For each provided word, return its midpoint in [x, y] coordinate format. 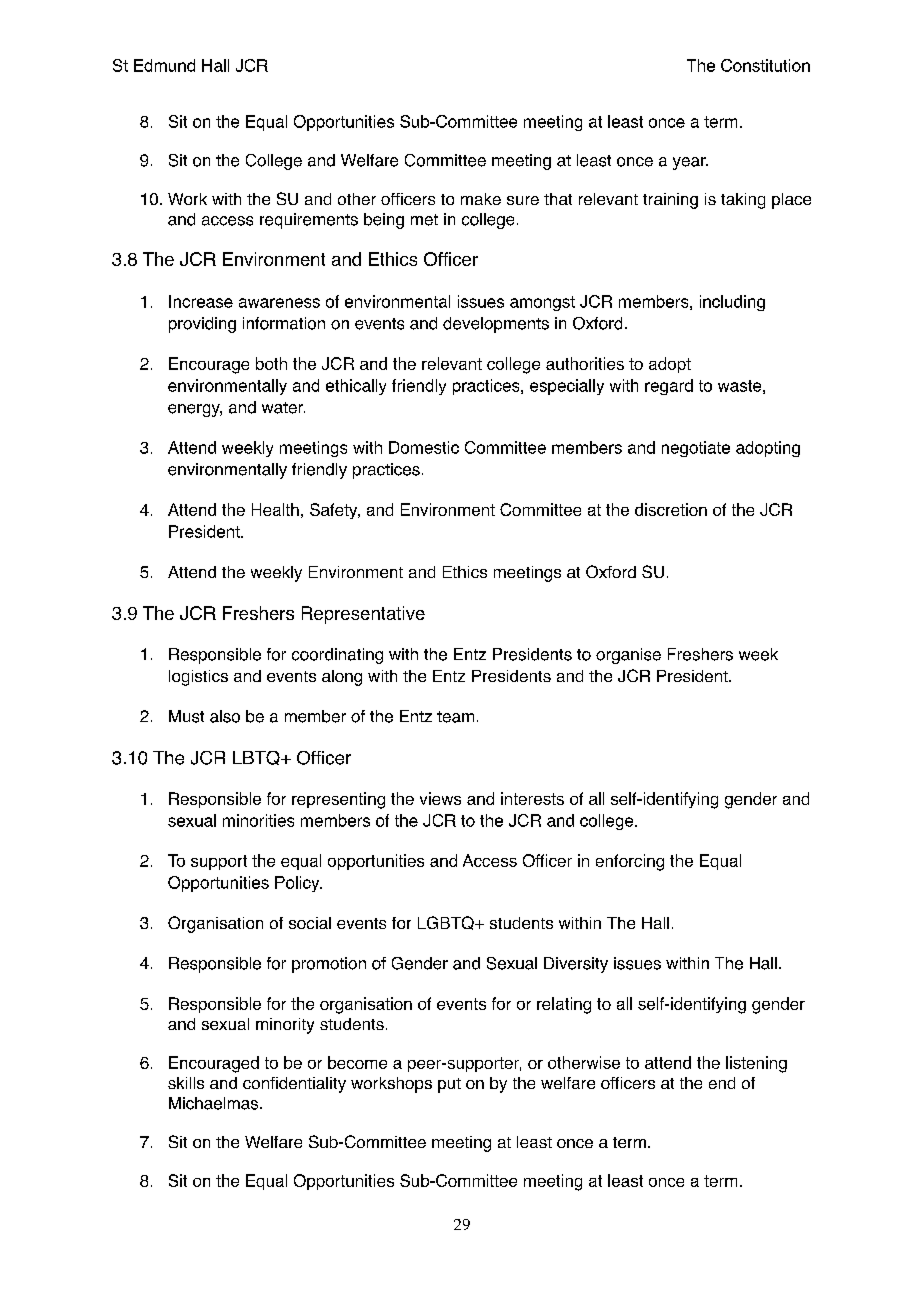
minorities [258, 820]
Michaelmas [215, 1103]
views [440, 798]
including [732, 303]
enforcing [630, 862]
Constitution [765, 65]
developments [496, 325]
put [449, 1085]
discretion [671, 509]
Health [275, 509]
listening [756, 1064]
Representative [363, 615]
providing [202, 325]
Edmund [164, 65]
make [481, 199]
